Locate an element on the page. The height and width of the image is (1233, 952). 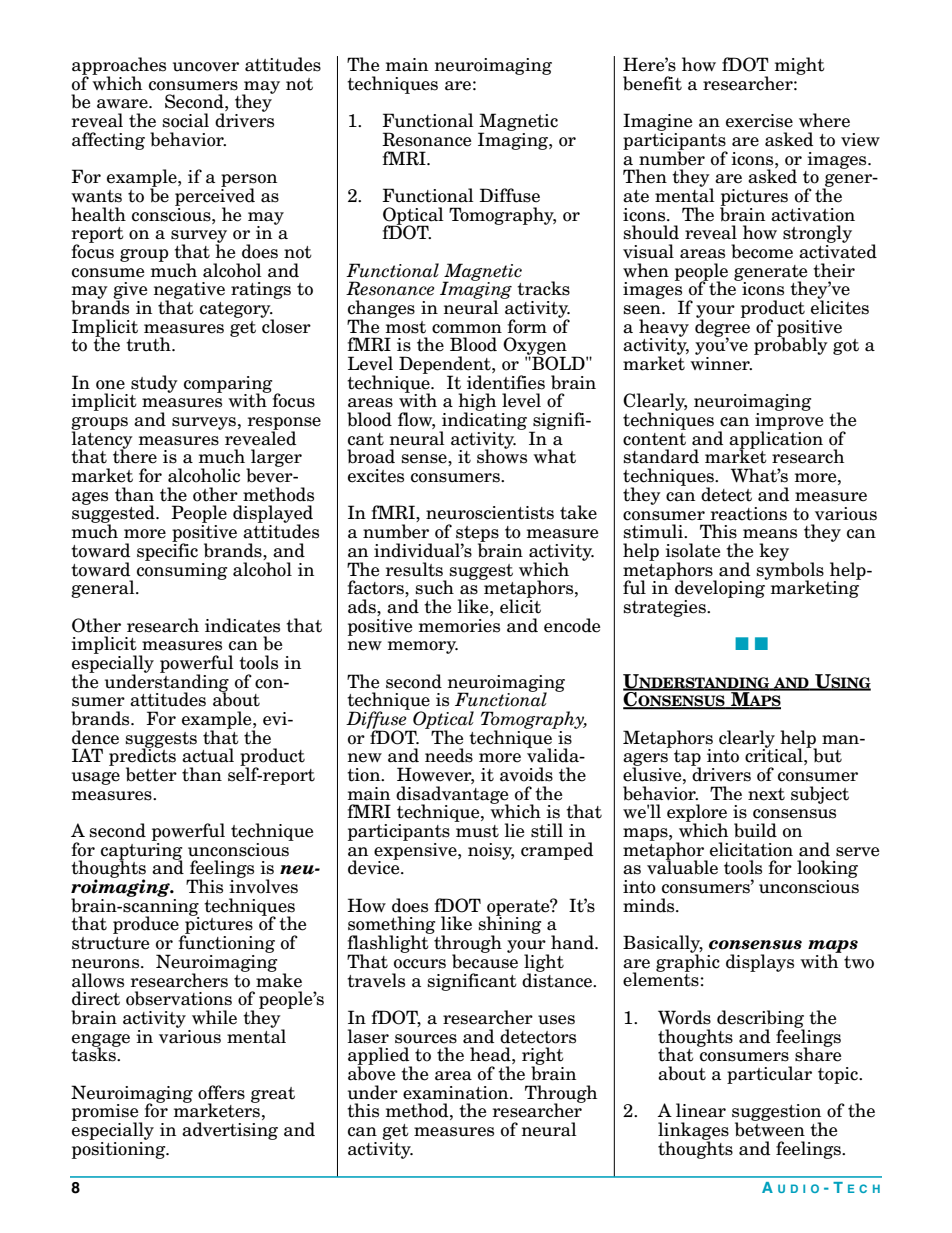
exercise is located at coordinates (759, 121).
